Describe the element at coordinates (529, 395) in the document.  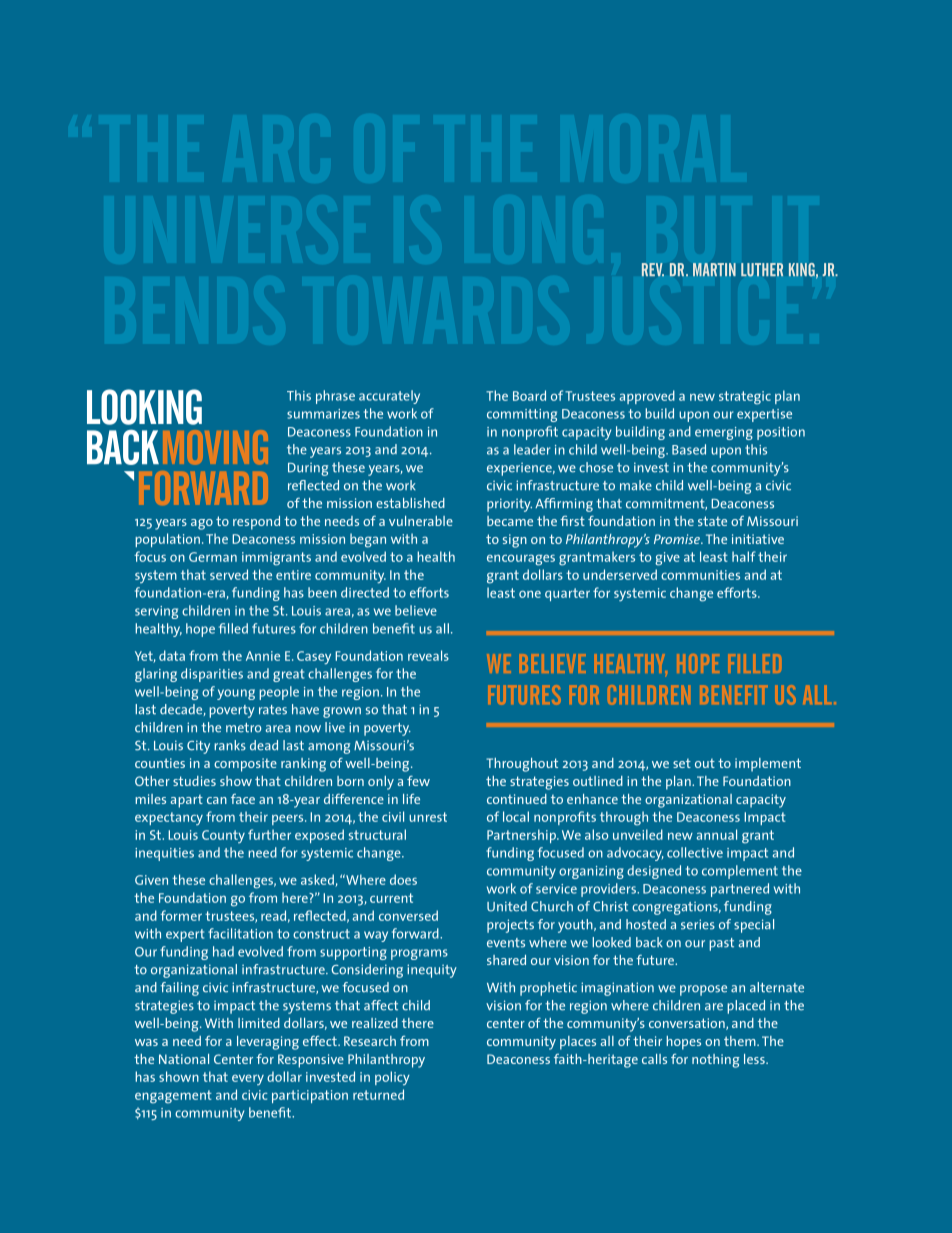
I see `Board` at that location.
